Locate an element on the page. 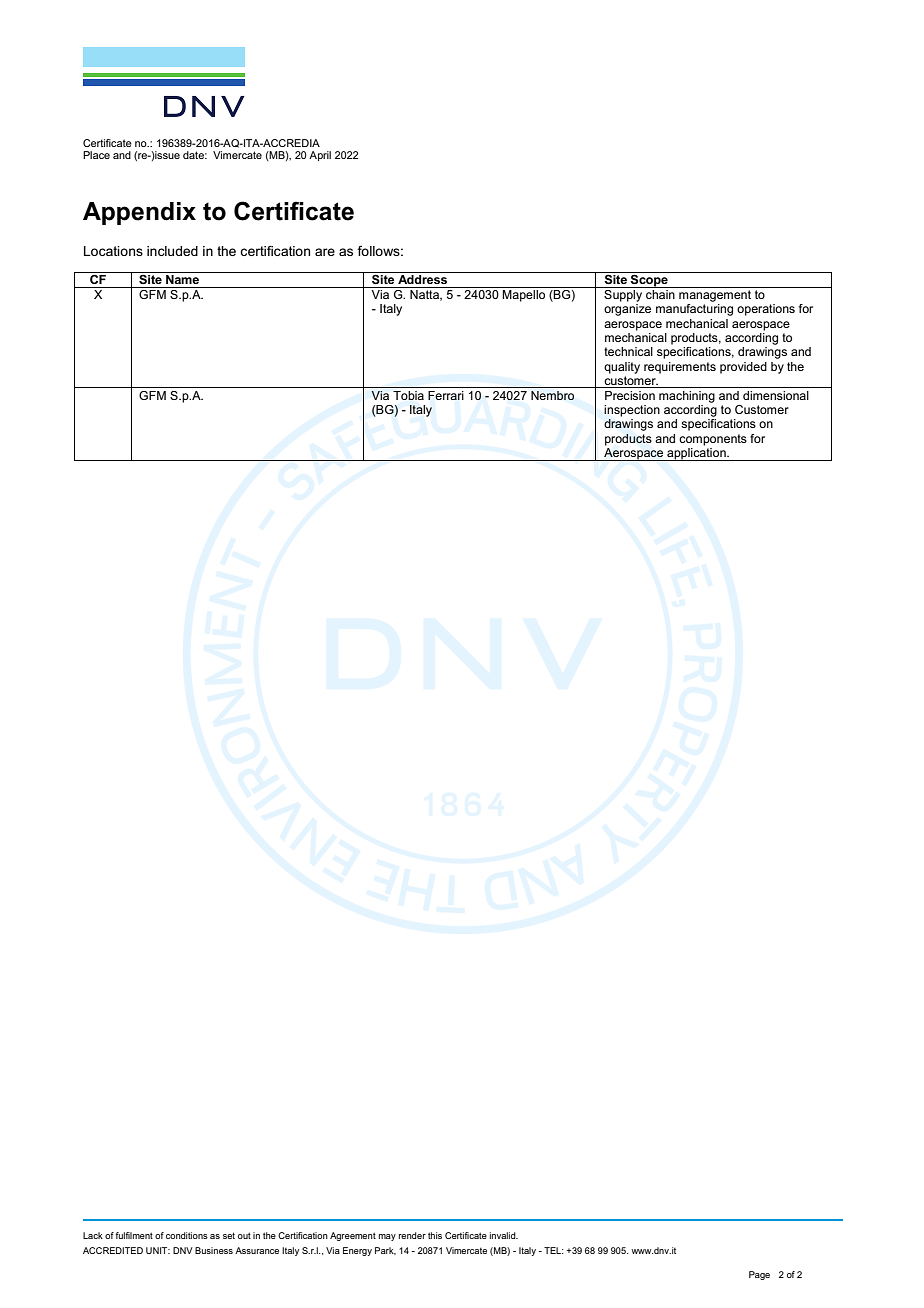  this is located at coordinates (435, 1235).
